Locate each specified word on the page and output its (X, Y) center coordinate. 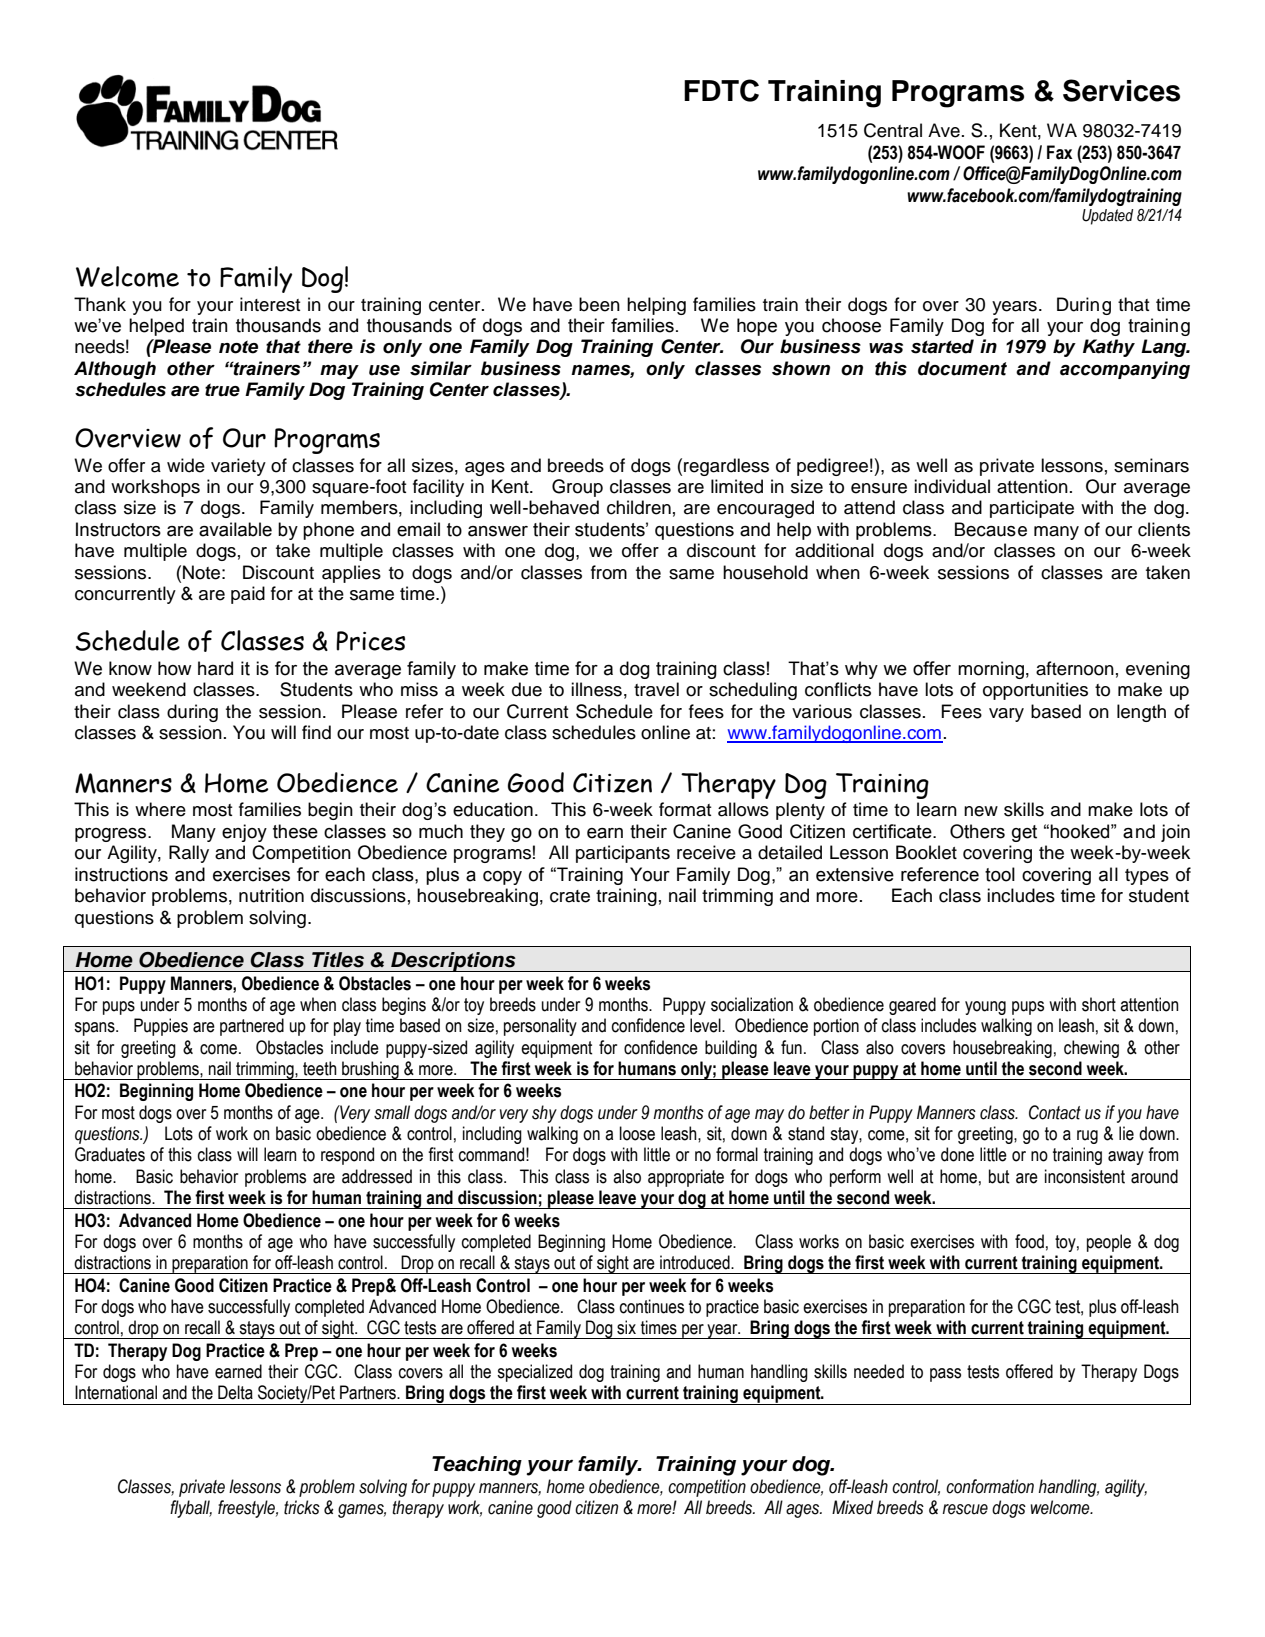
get (1024, 833)
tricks (302, 1507)
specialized (534, 1373)
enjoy (244, 833)
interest (270, 304)
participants (623, 854)
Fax (1060, 152)
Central (893, 130)
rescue (965, 1509)
